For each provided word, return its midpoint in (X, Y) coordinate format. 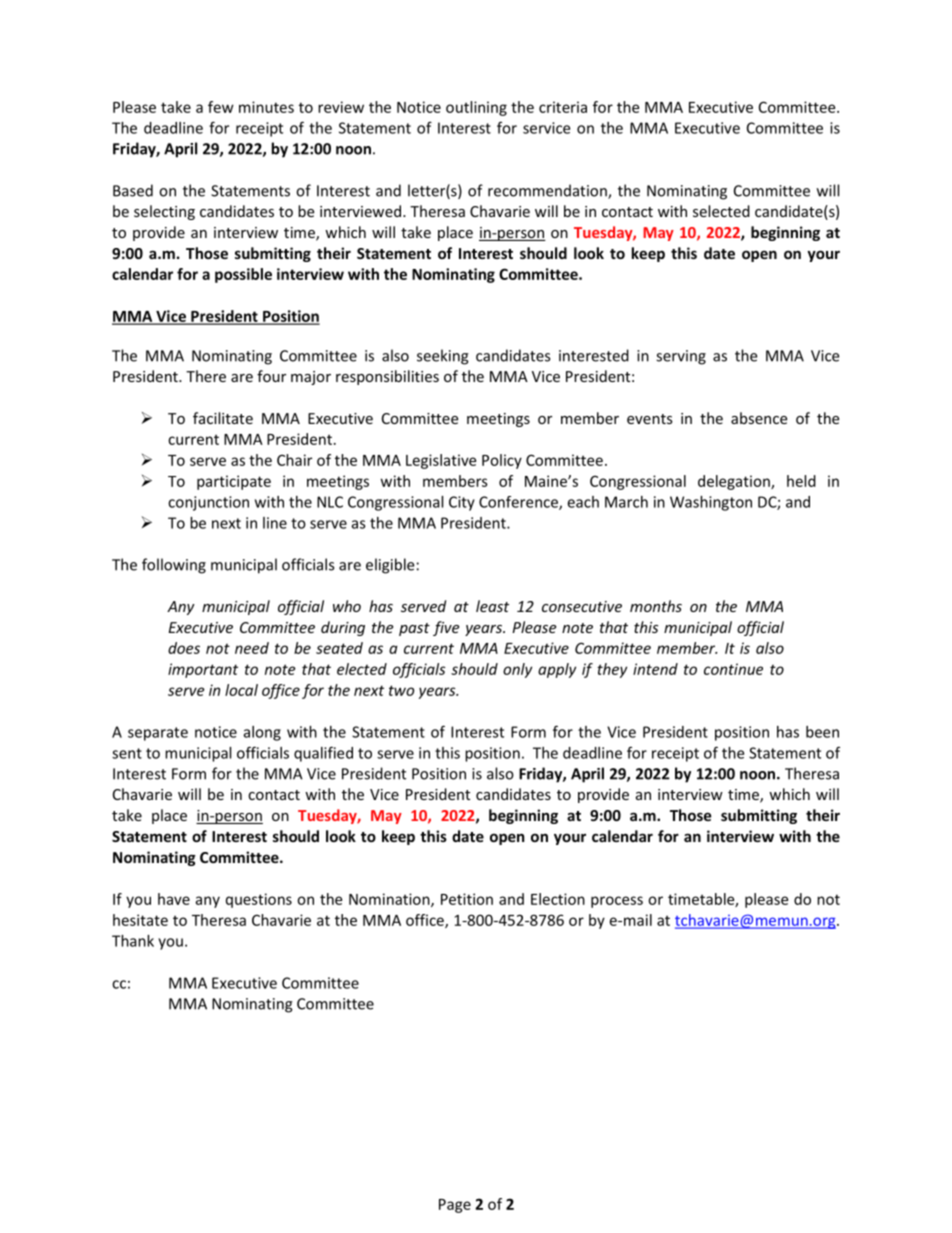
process (617, 902)
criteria (563, 107)
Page (455, 1206)
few (221, 107)
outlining (476, 108)
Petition (467, 899)
